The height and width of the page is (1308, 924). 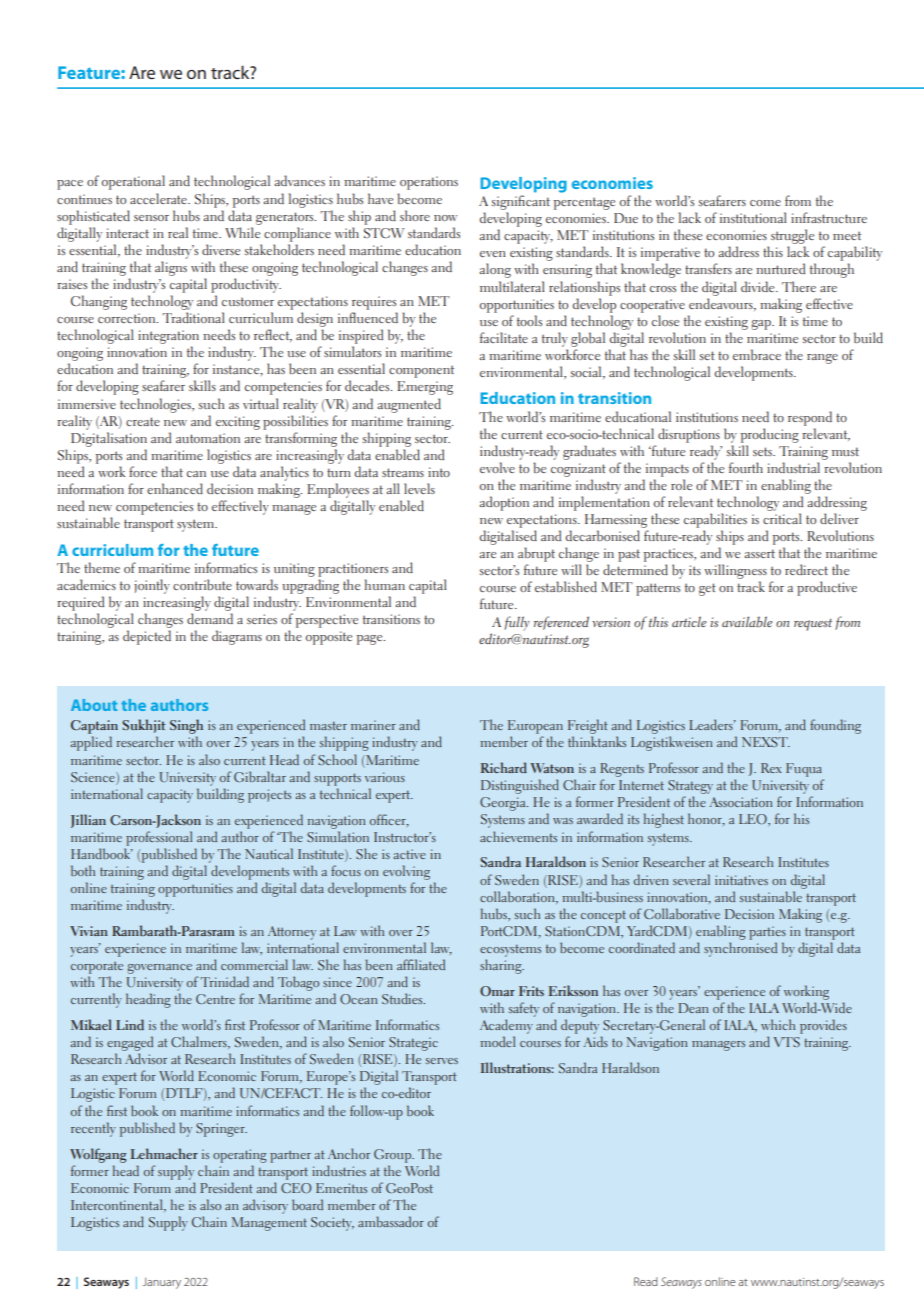 I want to click on ambassador, so click(x=391, y=1221).
